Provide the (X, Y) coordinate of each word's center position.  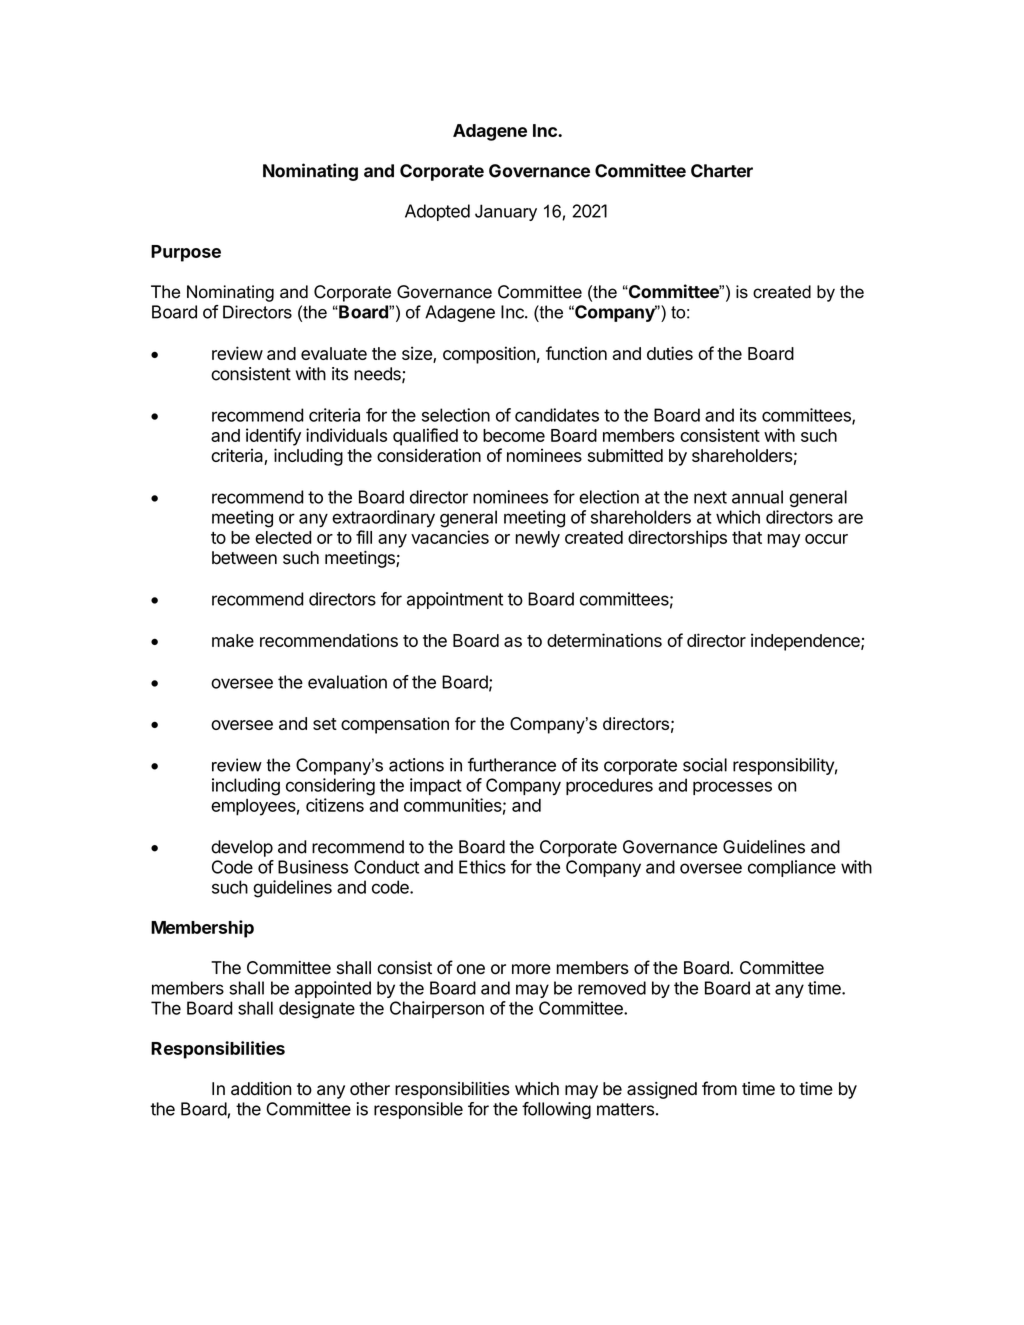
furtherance (512, 765)
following (556, 1110)
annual (757, 497)
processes (732, 788)
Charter (722, 171)
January (506, 212)
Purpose (186, 253)
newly (538, 539)
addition (261, 1089)
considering (330, 787)
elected (283, 537)
